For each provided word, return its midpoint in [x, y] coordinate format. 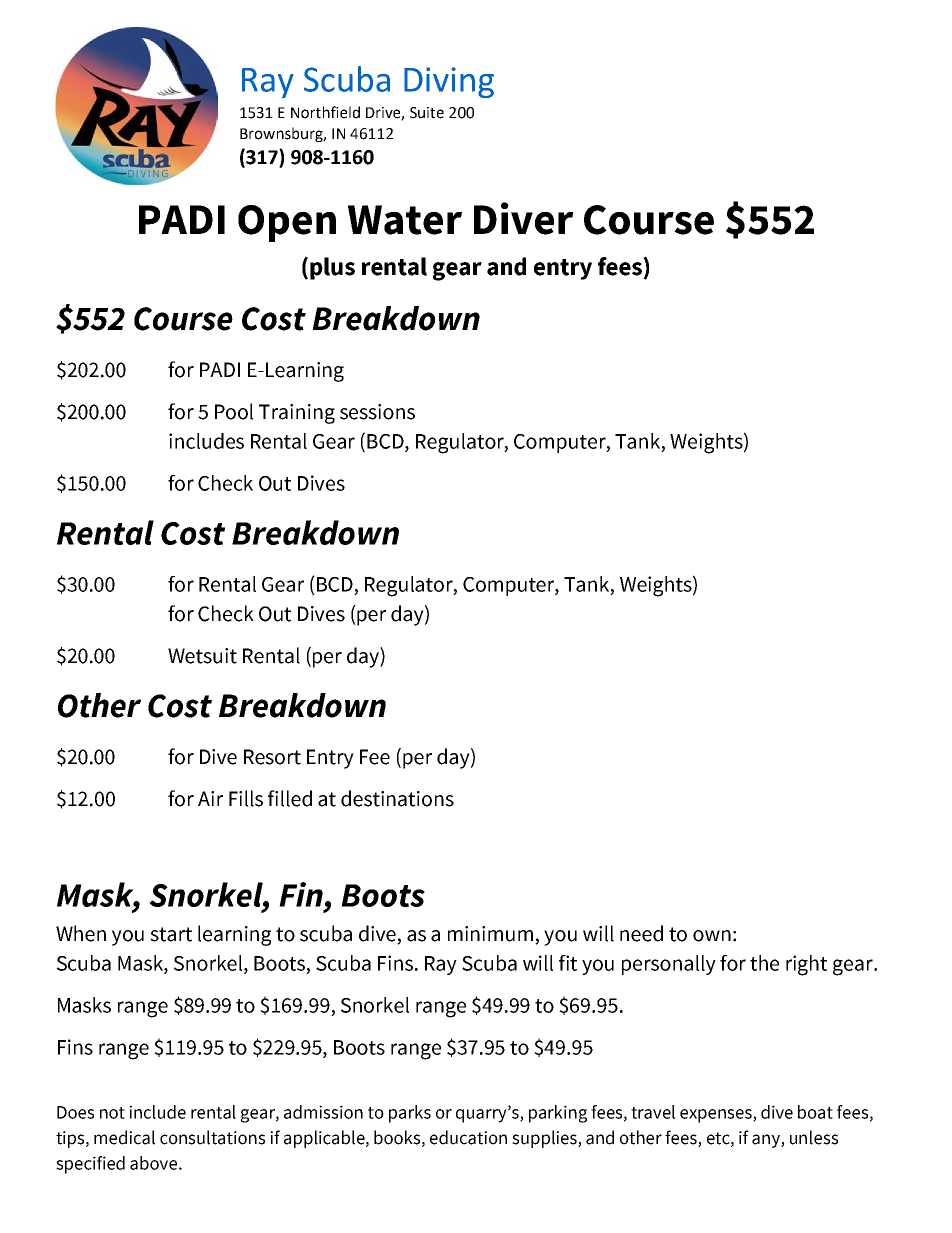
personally [669, 965]
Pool [234, 411]
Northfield [325, 112]
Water [405, 220]
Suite [427, 113]
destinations [397, 798]
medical [124, 1137]
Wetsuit [202, 656]
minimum [492, 935]
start [171, 934]
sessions [377, 412]
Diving [449, 82]
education [468, 1137]
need [641, 933]
